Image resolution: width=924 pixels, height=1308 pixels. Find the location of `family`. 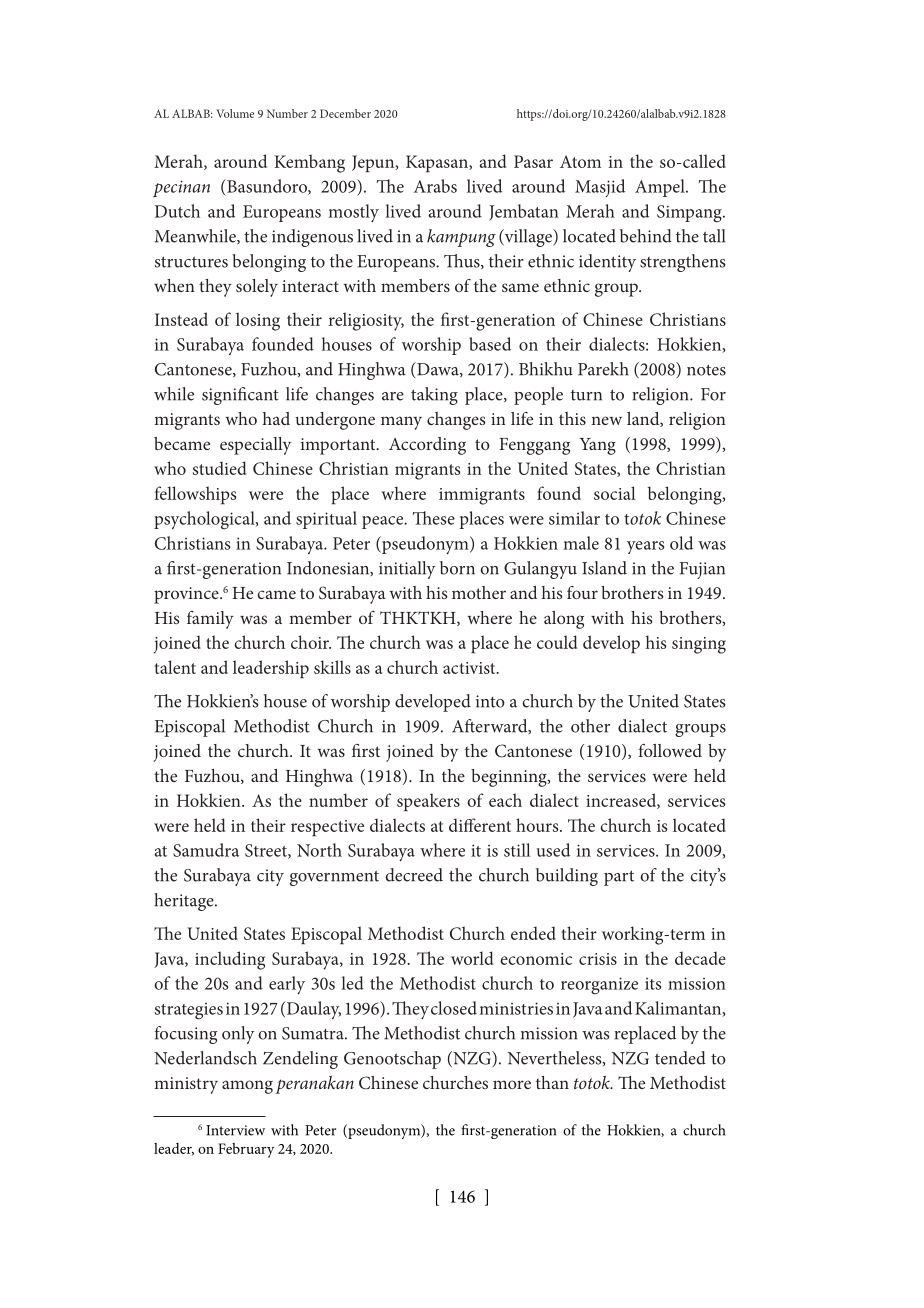

family is located at coordinates (210, 620).
